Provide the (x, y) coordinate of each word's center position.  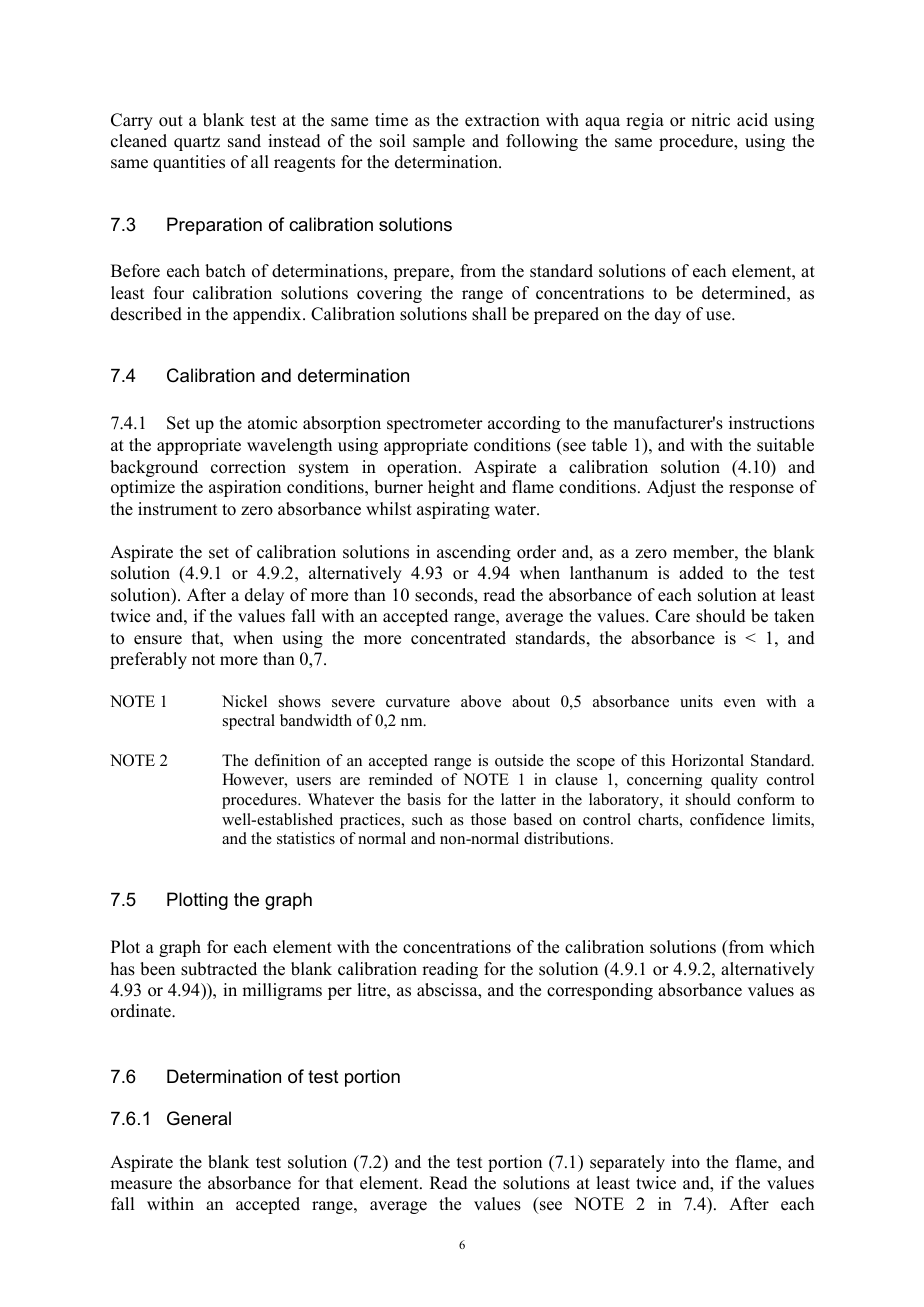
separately (627, 1163)
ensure (158, 640)
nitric (710, 120)
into (686, 1162)
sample (439, 142)
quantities (189, 163)
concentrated (458, 638)
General (199, 1118)
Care (672, 616)
